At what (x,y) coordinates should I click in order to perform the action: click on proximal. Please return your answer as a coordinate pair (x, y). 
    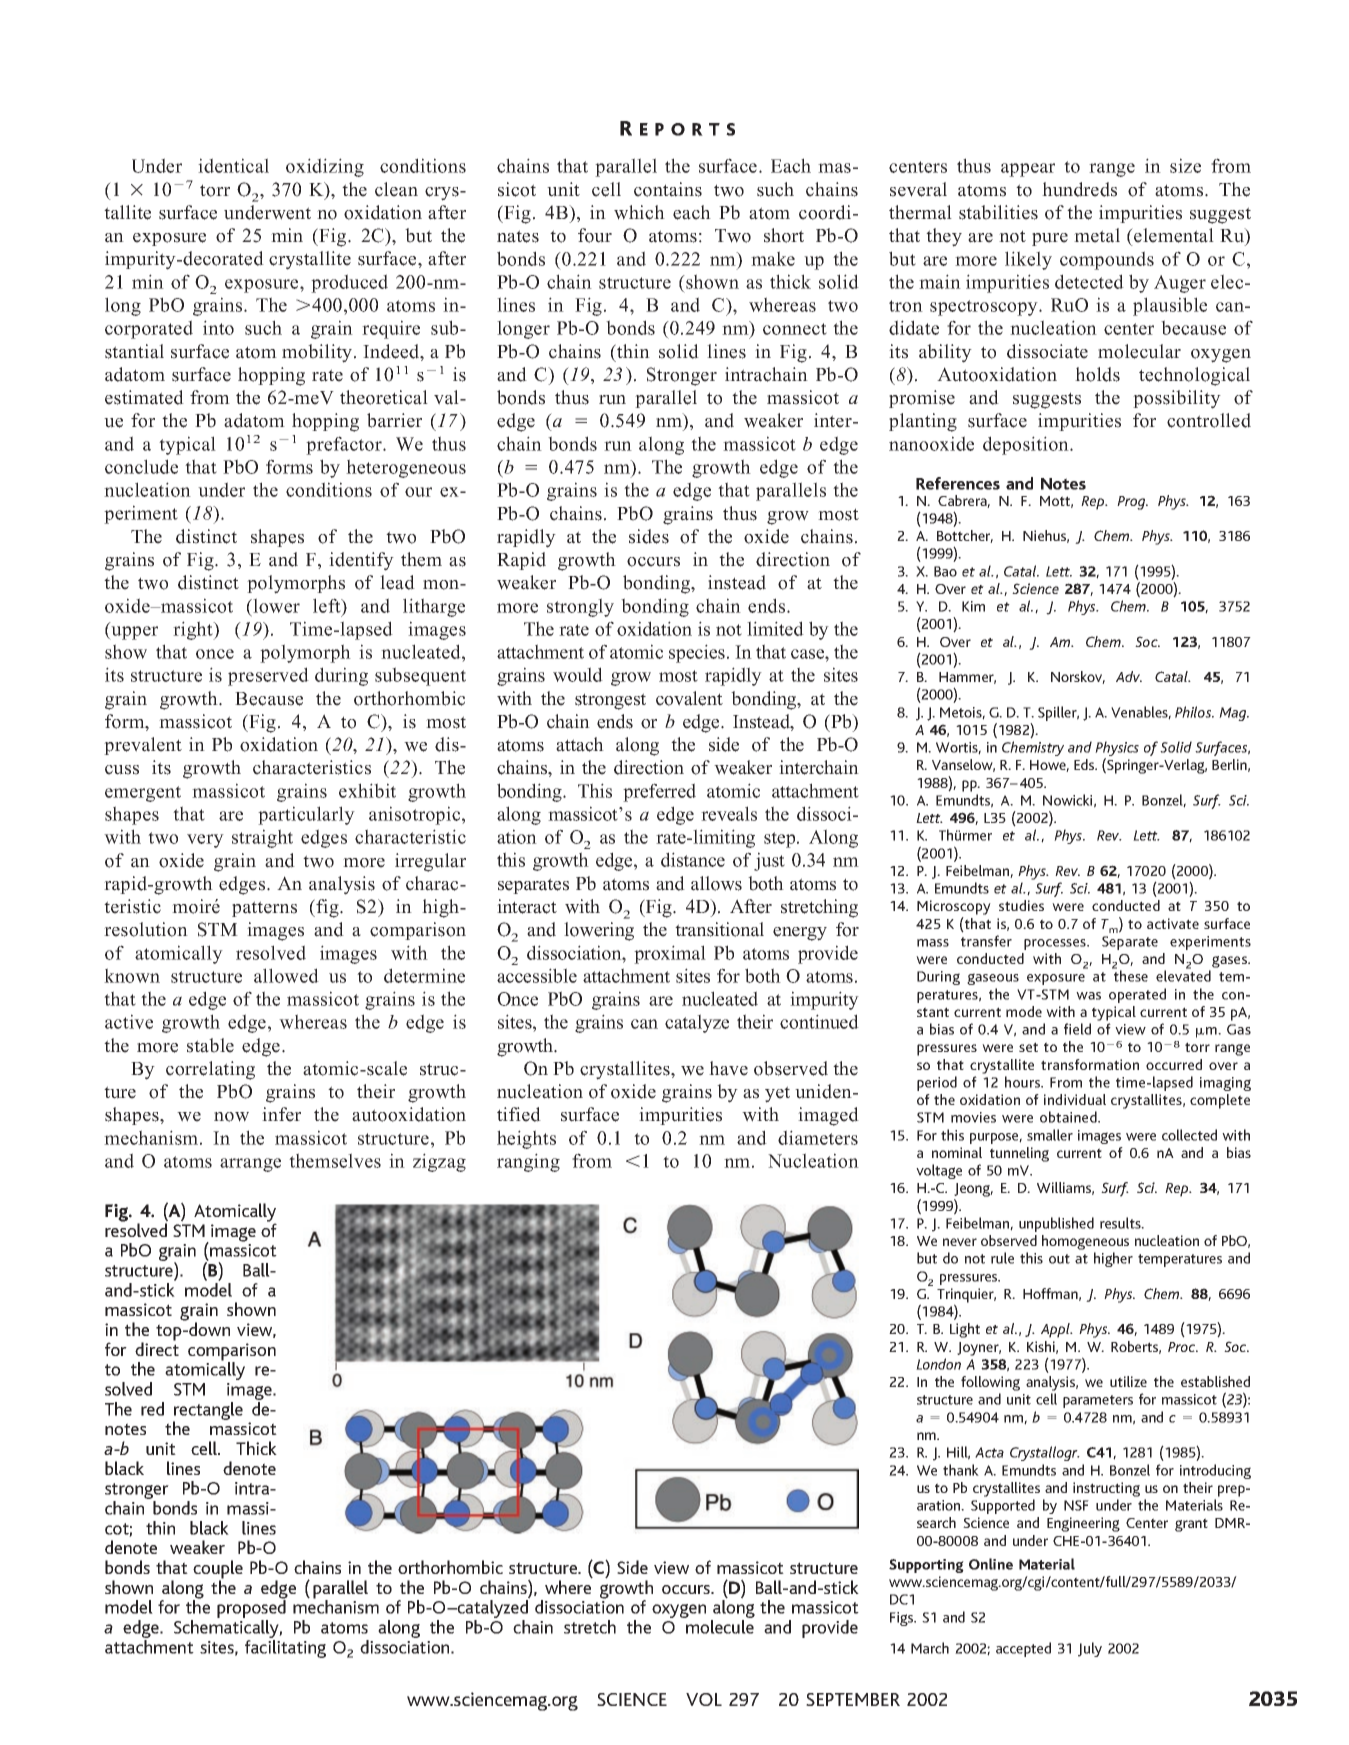
    Looking at the image, I should click on (670, 954).
